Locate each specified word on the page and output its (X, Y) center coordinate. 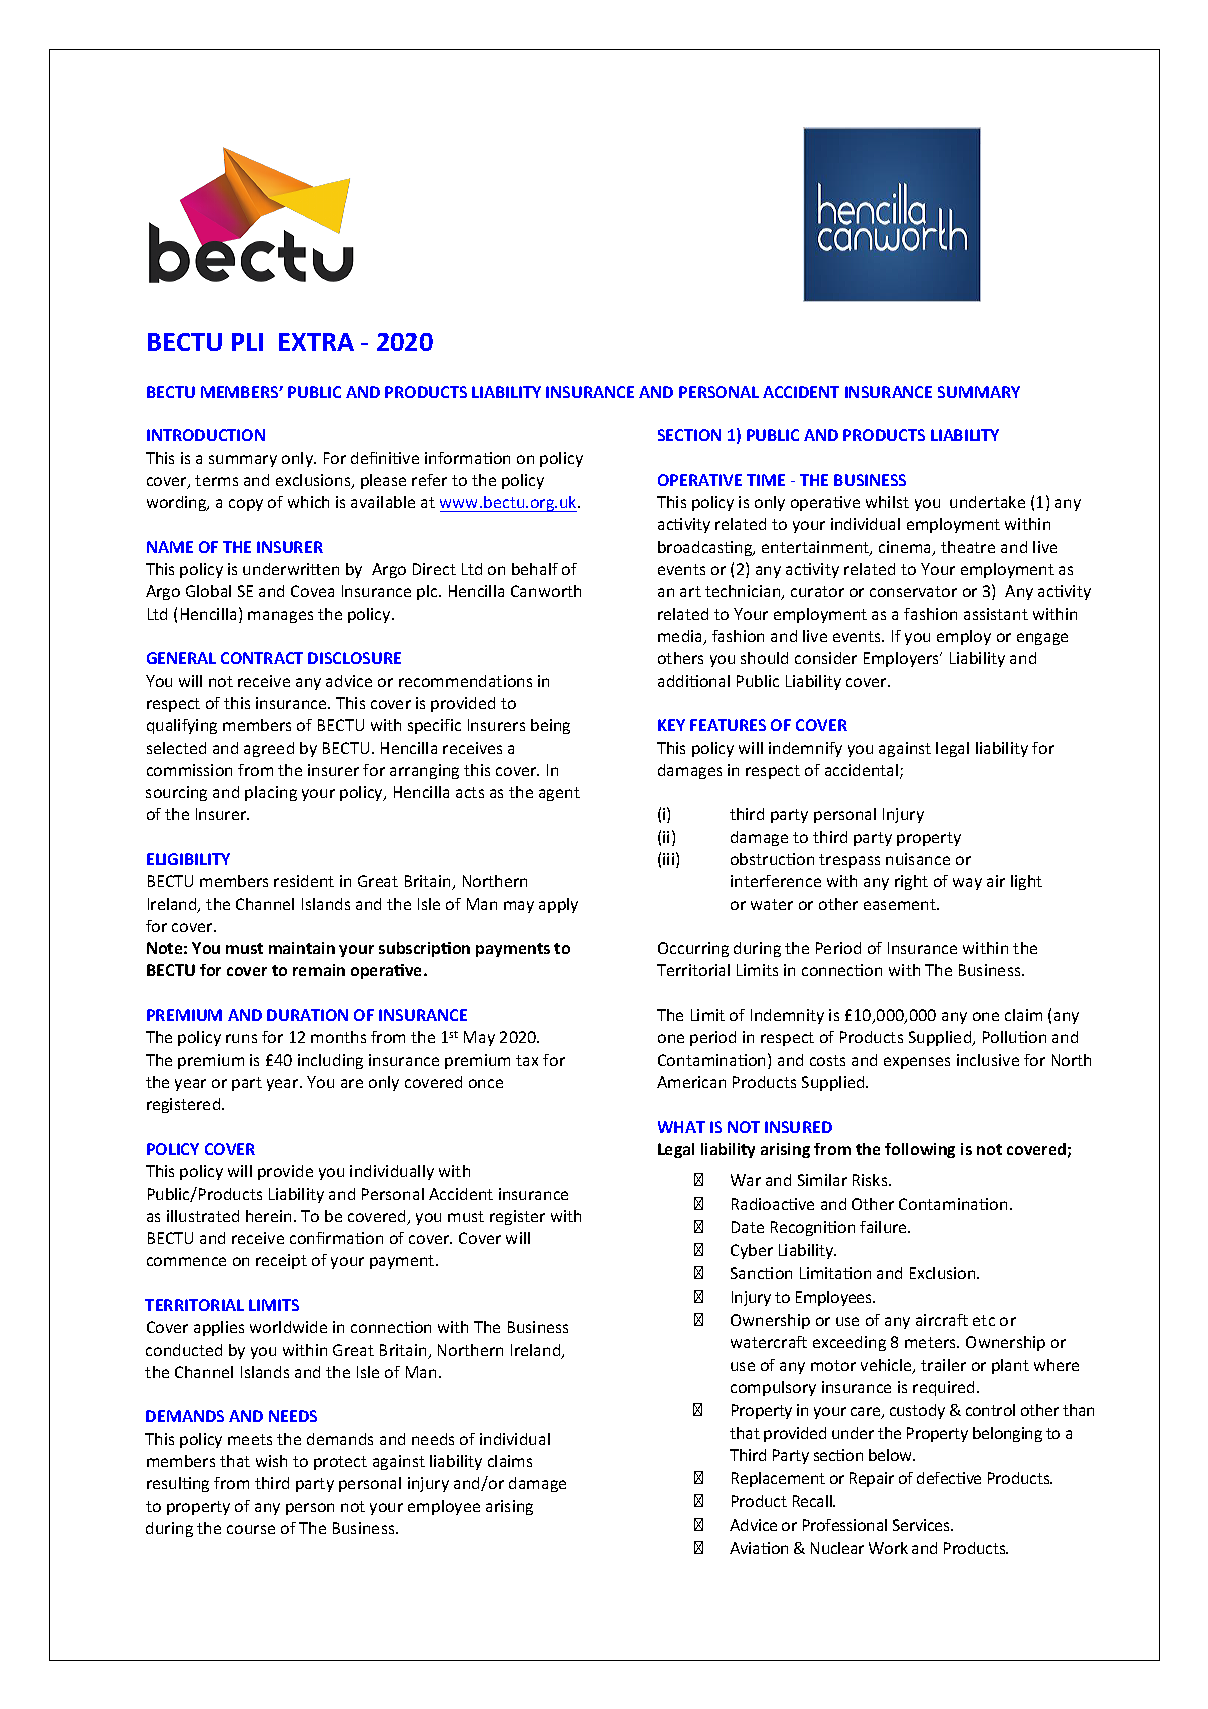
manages (280, 617)
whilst (887, 502)
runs (241, 1038)
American (691, 1082)
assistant (996, 614)
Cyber (752, 1251)
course (251, 1529)
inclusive (988, 1060)
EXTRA (316, 342)
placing (271, 793)
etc (984, 1320)
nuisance (918, 859)
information (467, 458)
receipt (281, 1261)
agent (559, 794)
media (681, 637)
